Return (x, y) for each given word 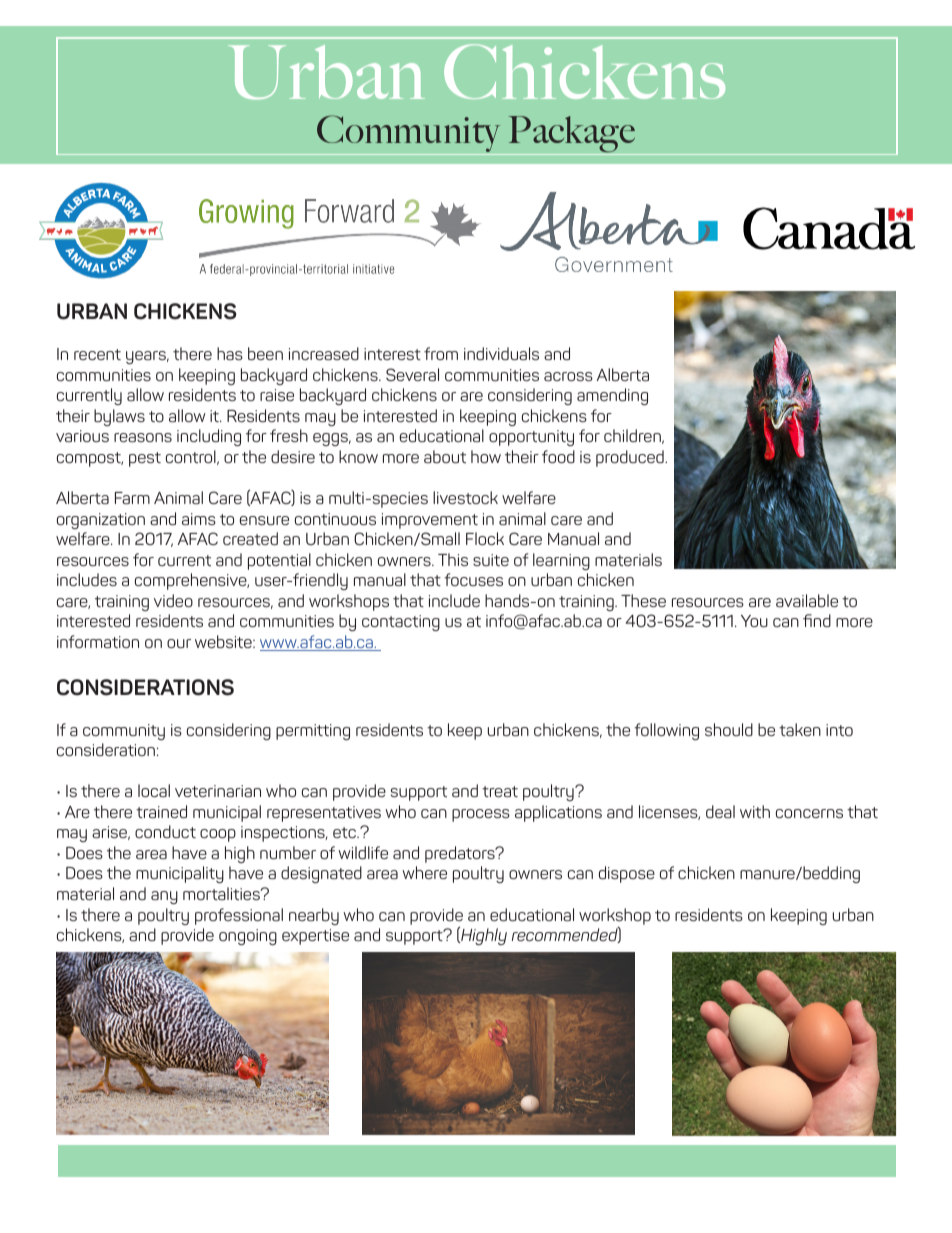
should (729, 729)
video (173, 600)
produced (631, 458)
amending (612, 396)
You (754, 621)
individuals (501, 353)
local (154, 790)
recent (97, 354)
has (230, 353)
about (445, 456)
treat (500, 791)
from (441, 353)
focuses (473, 579)
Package (572, 135)
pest (145, 459)
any (164, 897)
